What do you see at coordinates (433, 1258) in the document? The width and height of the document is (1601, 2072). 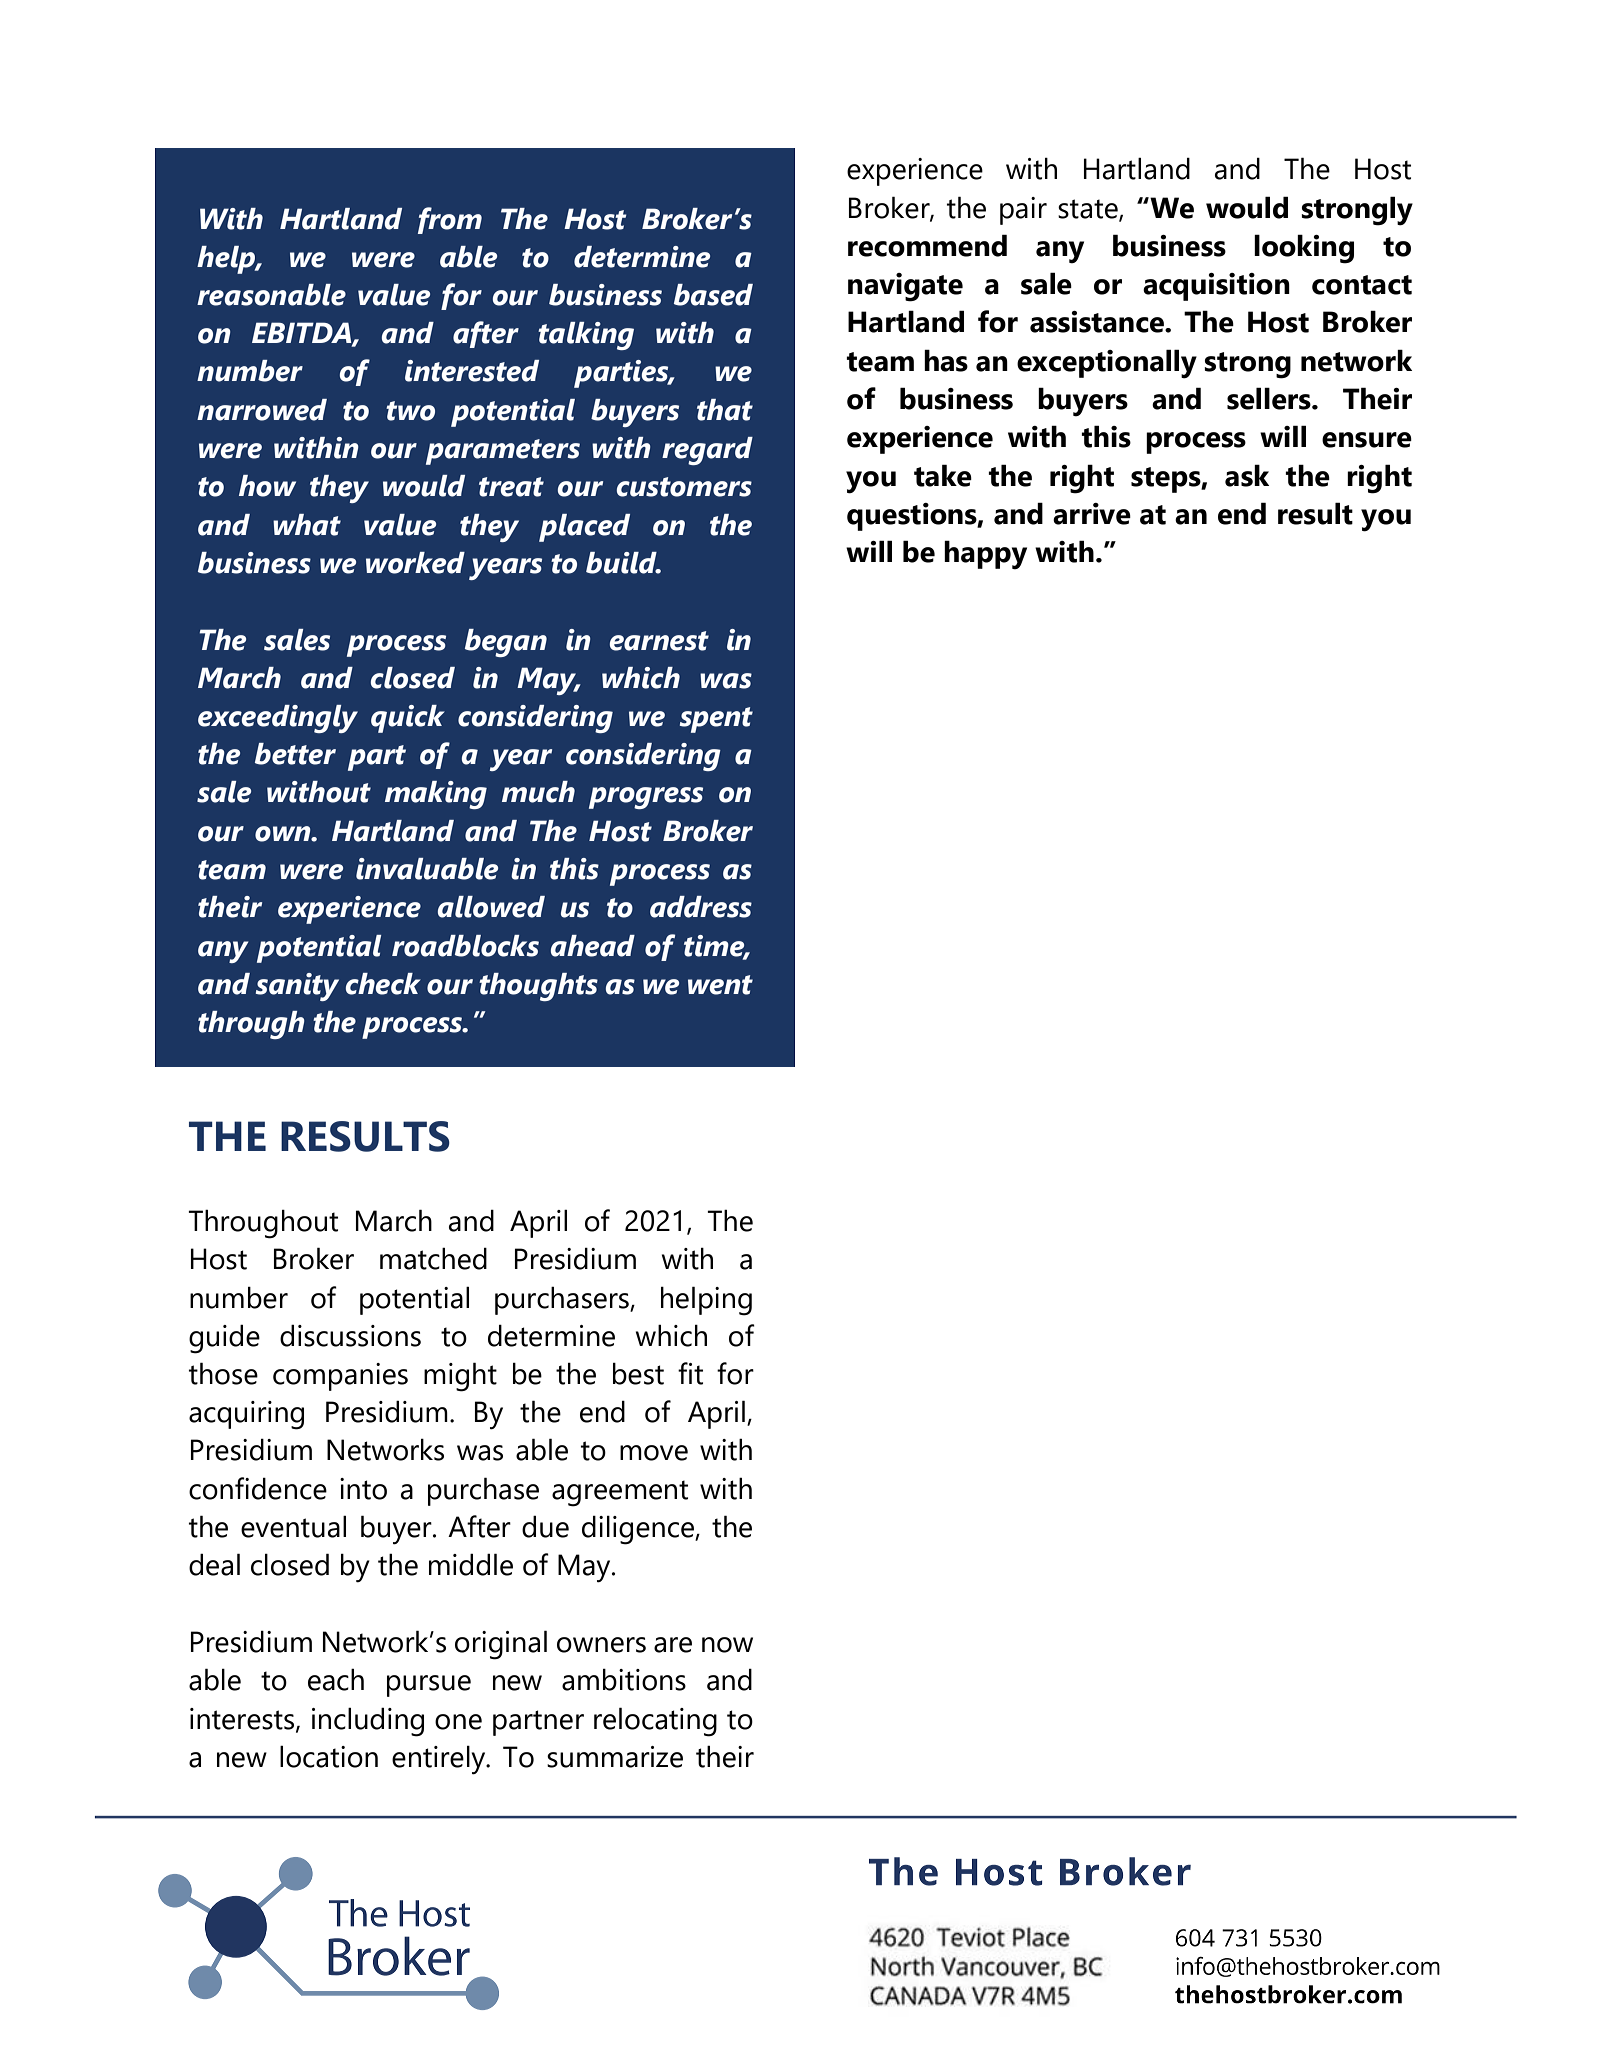 I see `matched` at bounding box center [433, 1258].
